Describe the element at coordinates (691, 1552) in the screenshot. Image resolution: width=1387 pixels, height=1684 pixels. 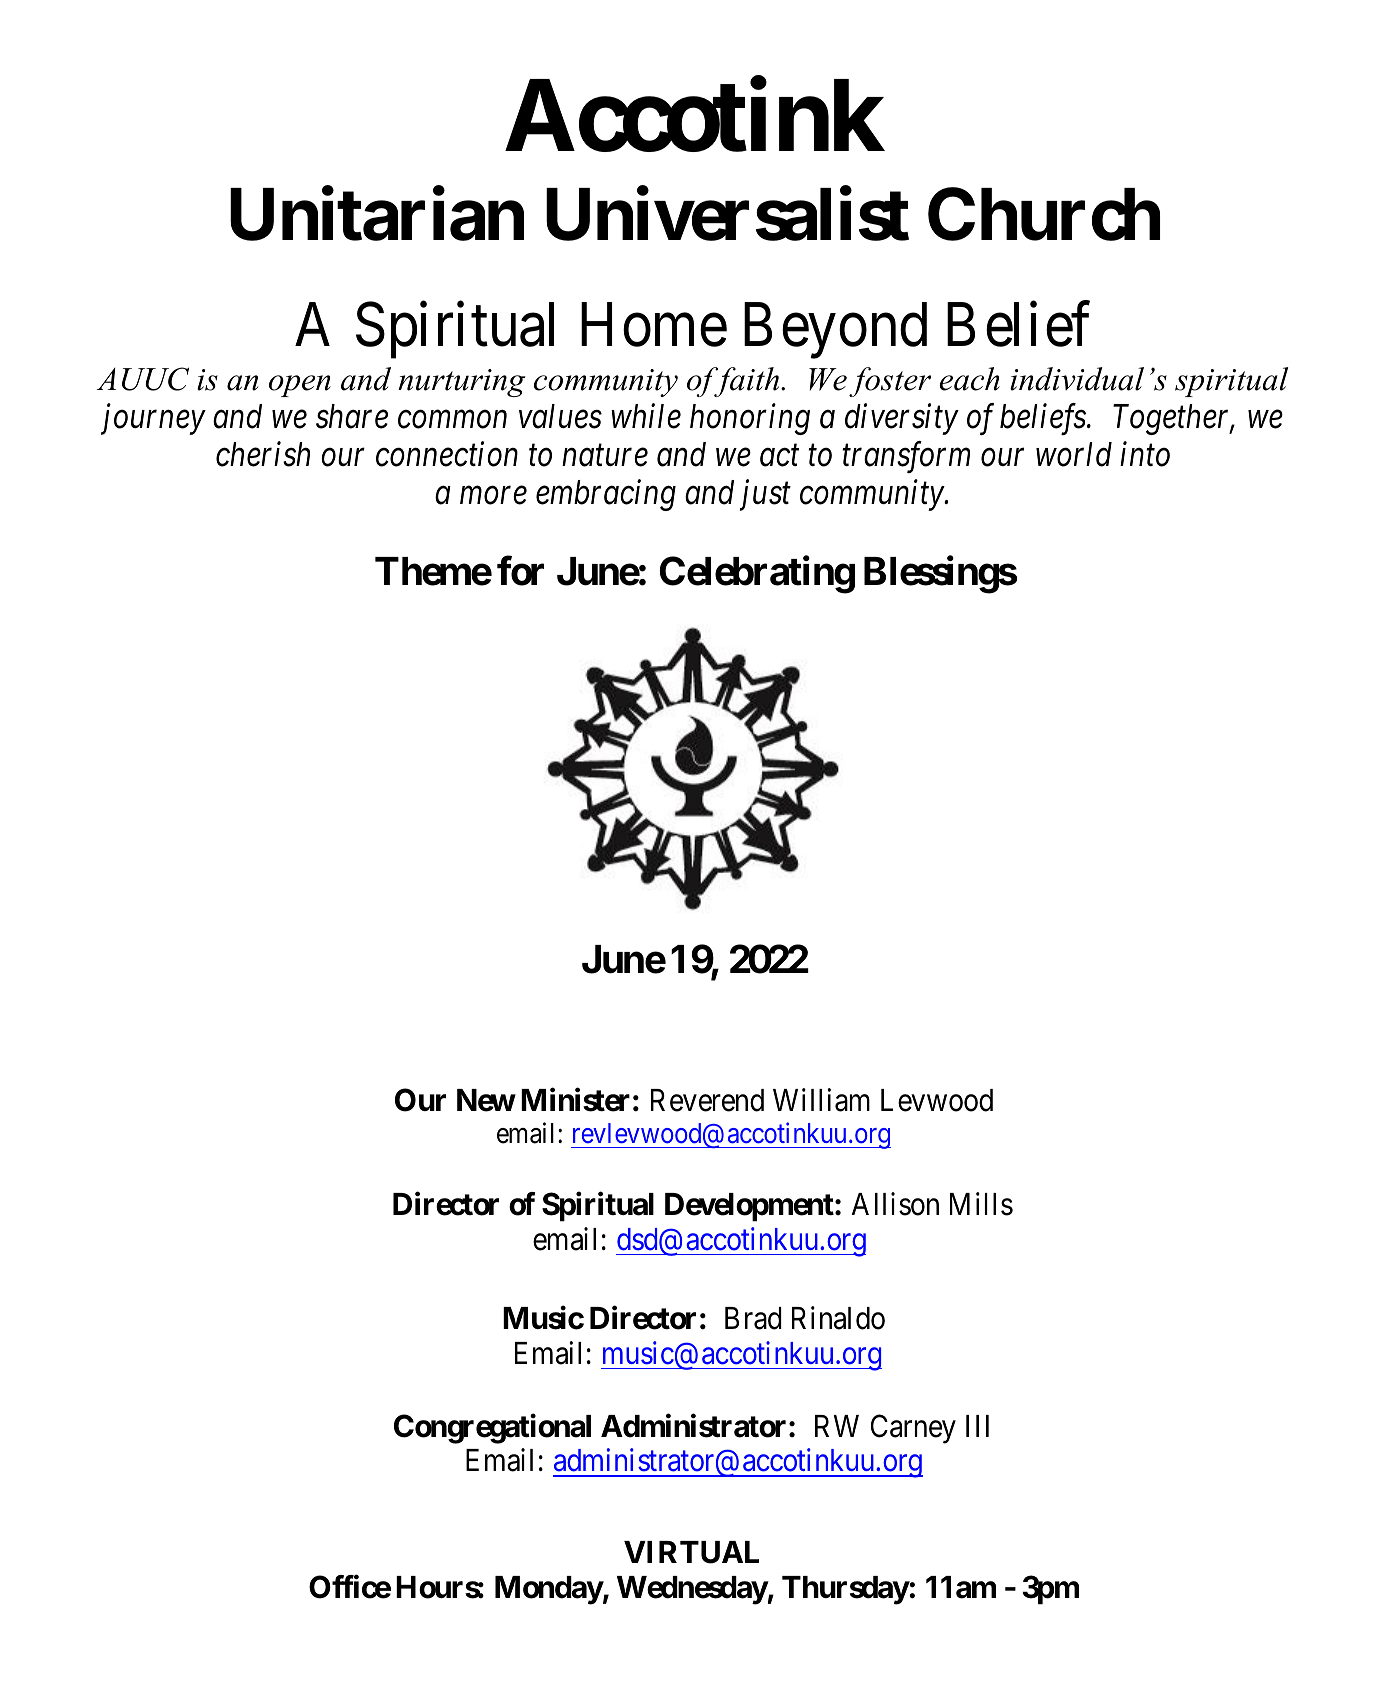
I see `VIRTUAL` at that location.
